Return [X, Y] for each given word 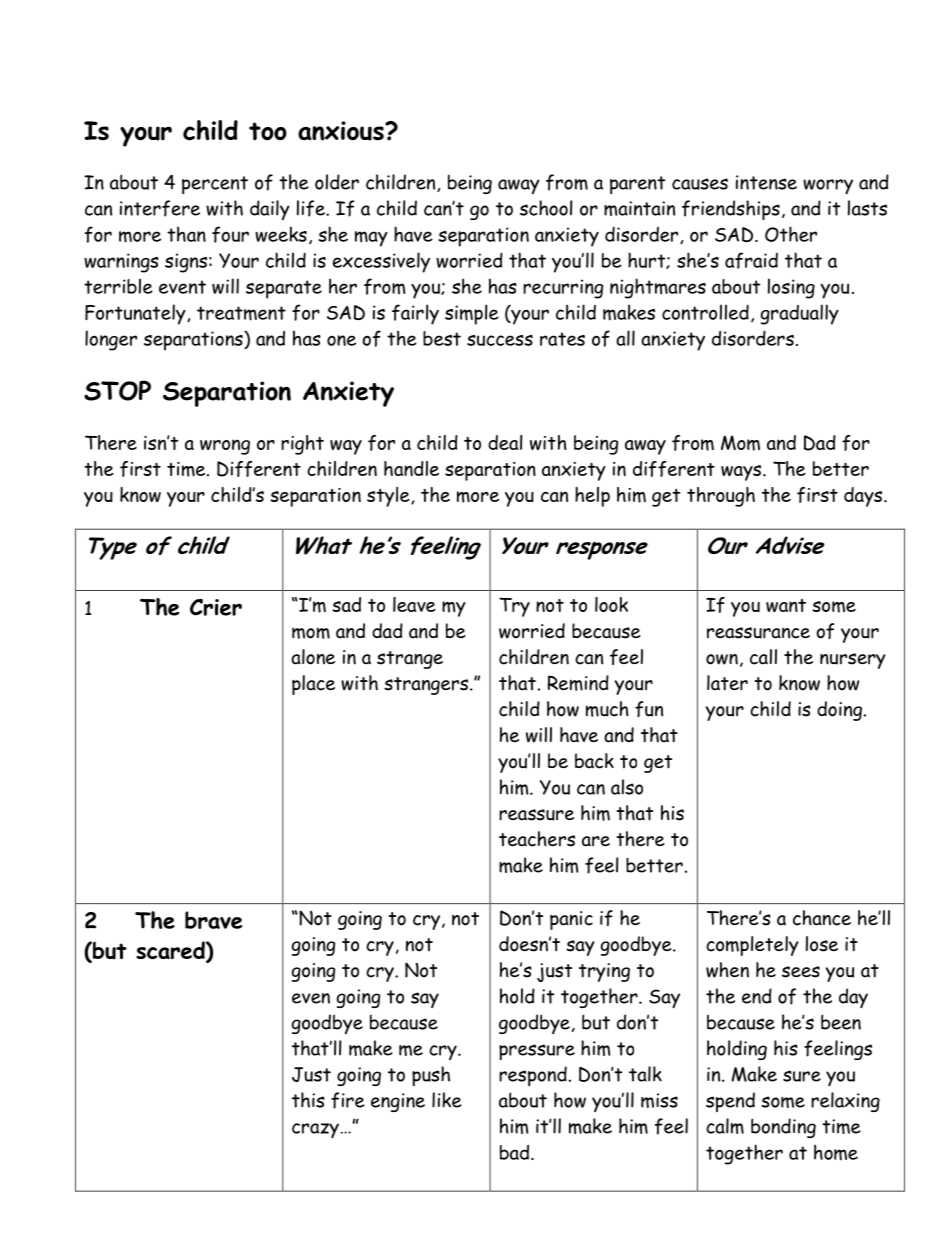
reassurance [758, 633]
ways [742, 473]
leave [414, 604]
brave [213, 920]
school [546, 208]
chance [822, 918]
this [308, 1100]
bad [516, 1152]
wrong [225, 447]
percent [215, 185]
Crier [216, 607]
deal [505, 442]
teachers [537, 839]
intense [766, 182]
